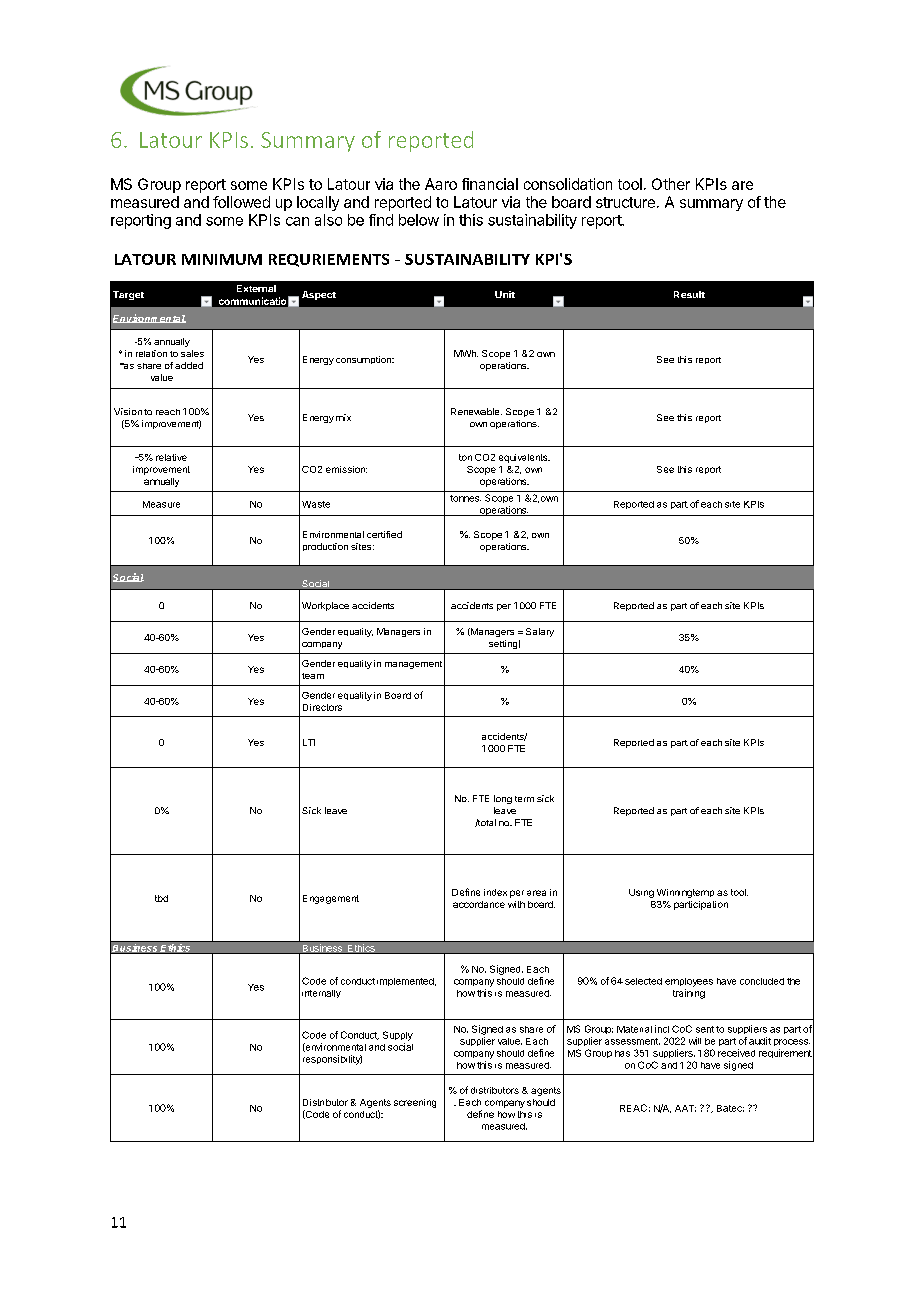 The image size is (924, 1308). What do you see at coordinates (309, 742) in the screenshot?
I see `LTI` at bounding box center [309, 742].
